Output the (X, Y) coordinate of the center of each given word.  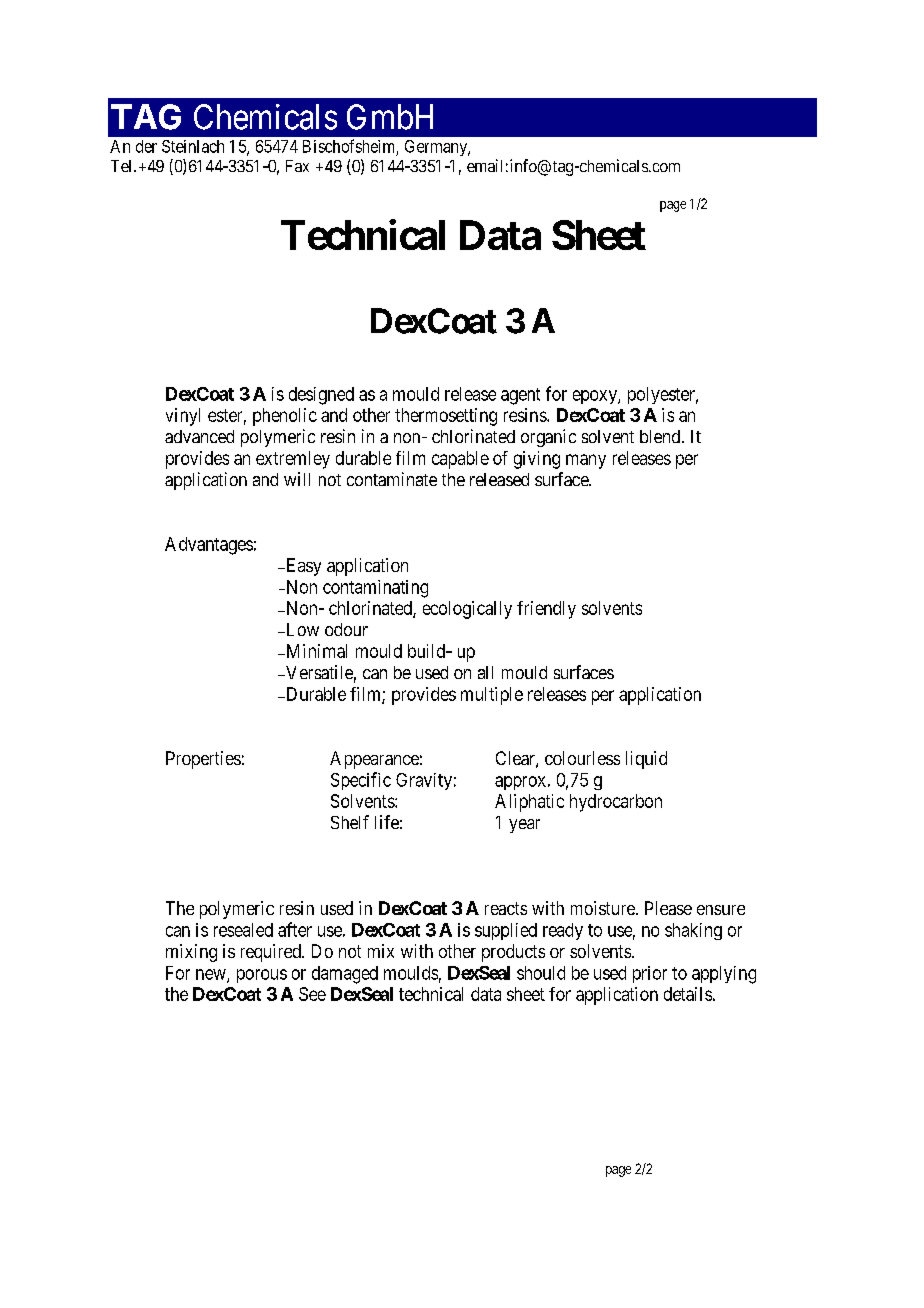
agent (520, 396)
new (212, 975)
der (146, 146)
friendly (546, 610)
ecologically (467, 610)
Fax (297, 166)
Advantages (209, 546)
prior (650, 974)
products (513, 953)
